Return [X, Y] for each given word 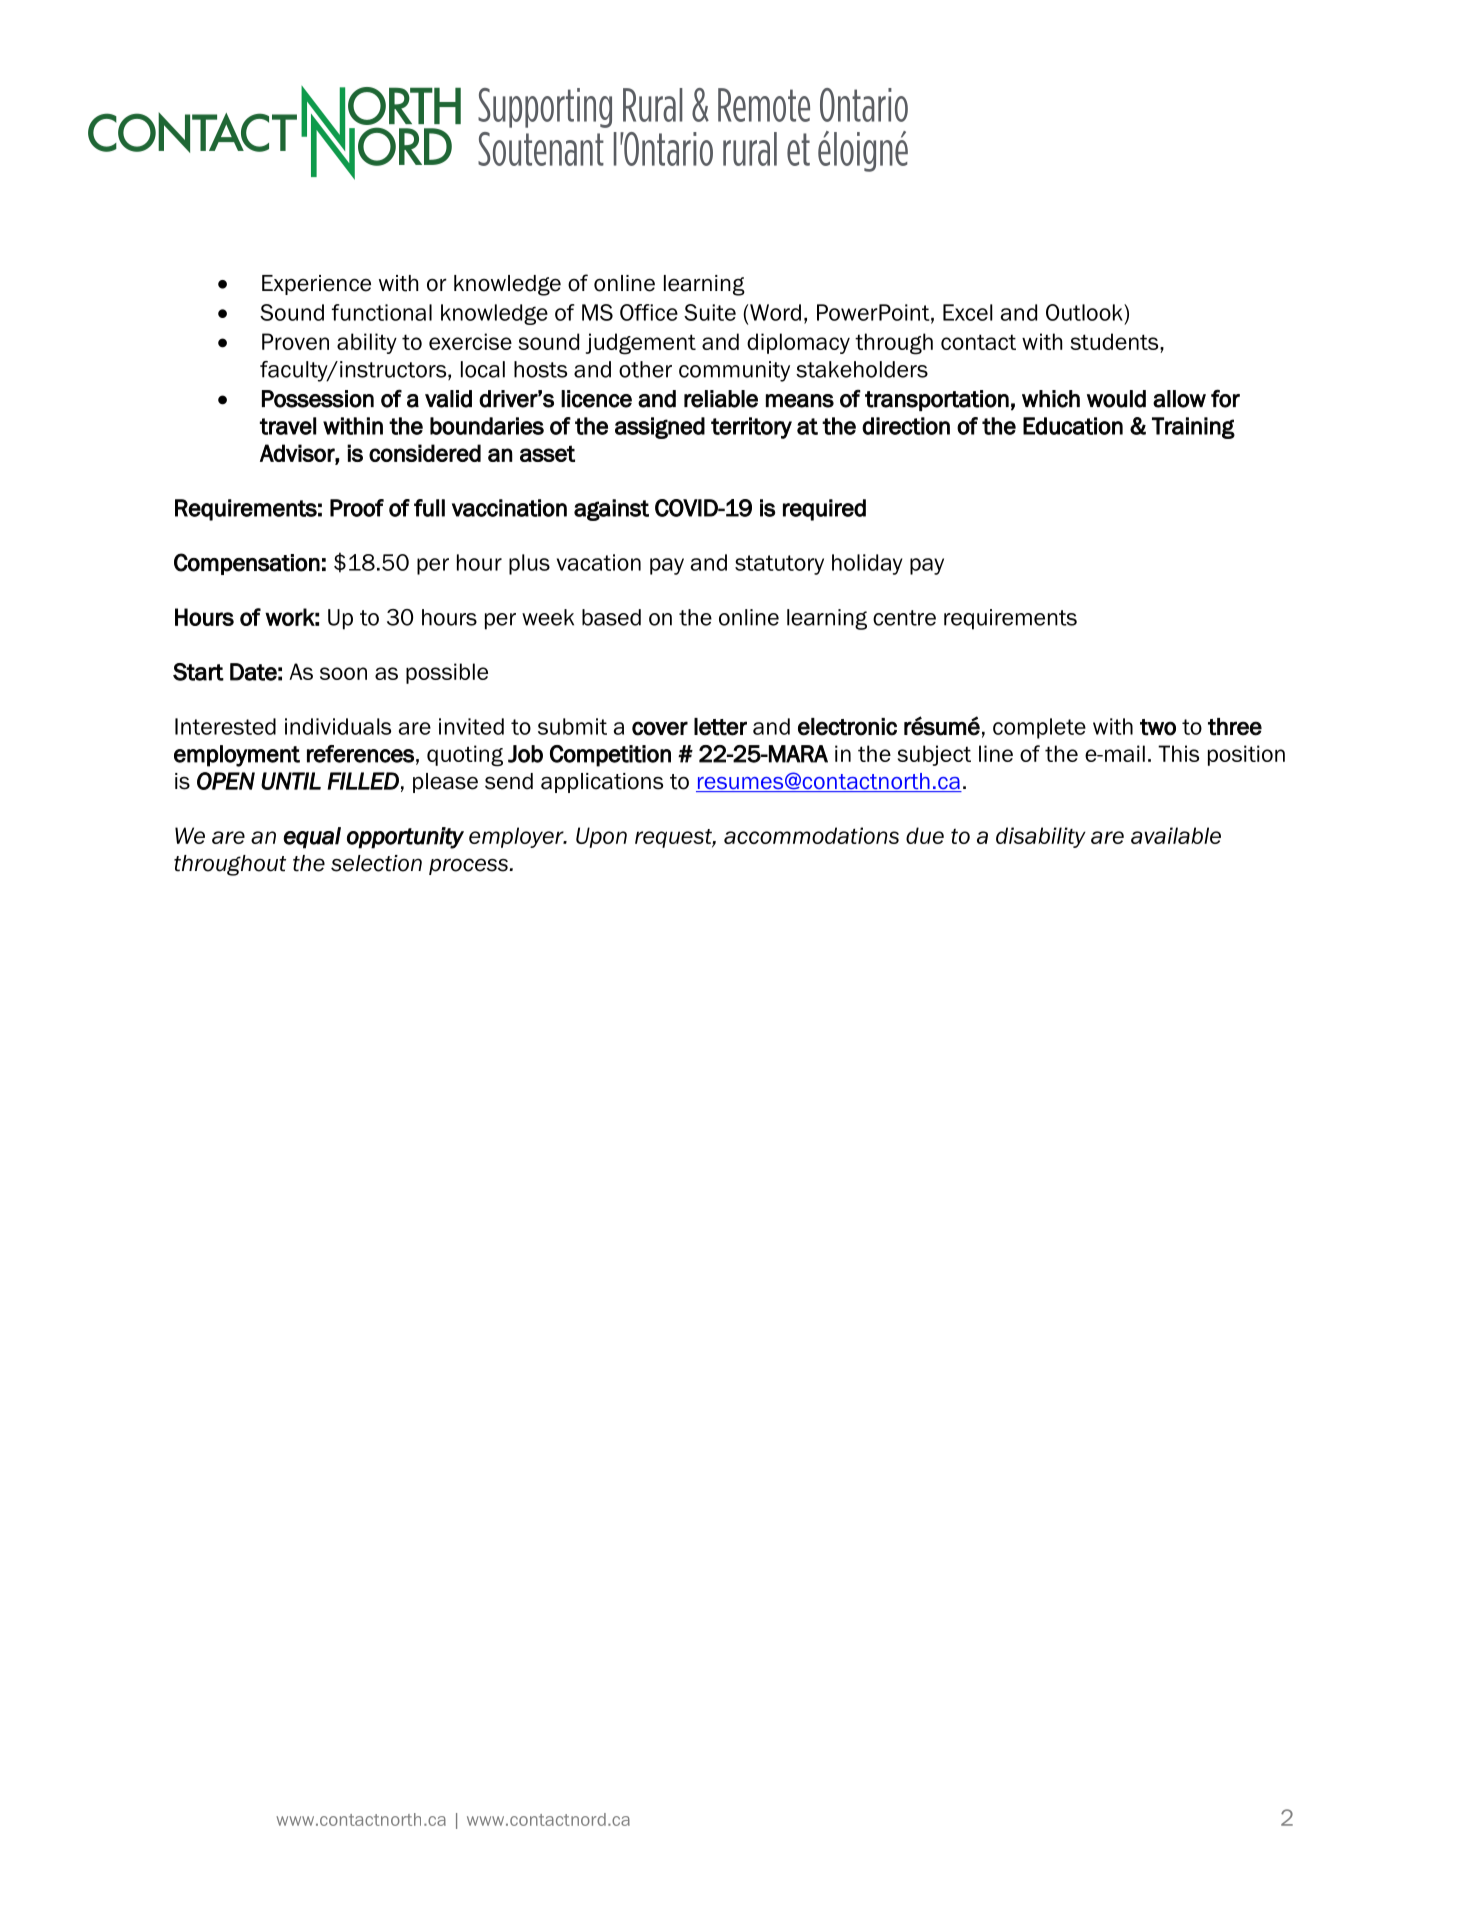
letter [720, 727]
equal [312, 838]
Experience [316, 285]
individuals [338, 726]
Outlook [1085, 312]
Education [1073, 426]
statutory [779, 565]
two [1158, 727]
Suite [710, 312]
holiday [867, 564]
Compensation [247, 564]
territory [751, 428]
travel [288, 426]
